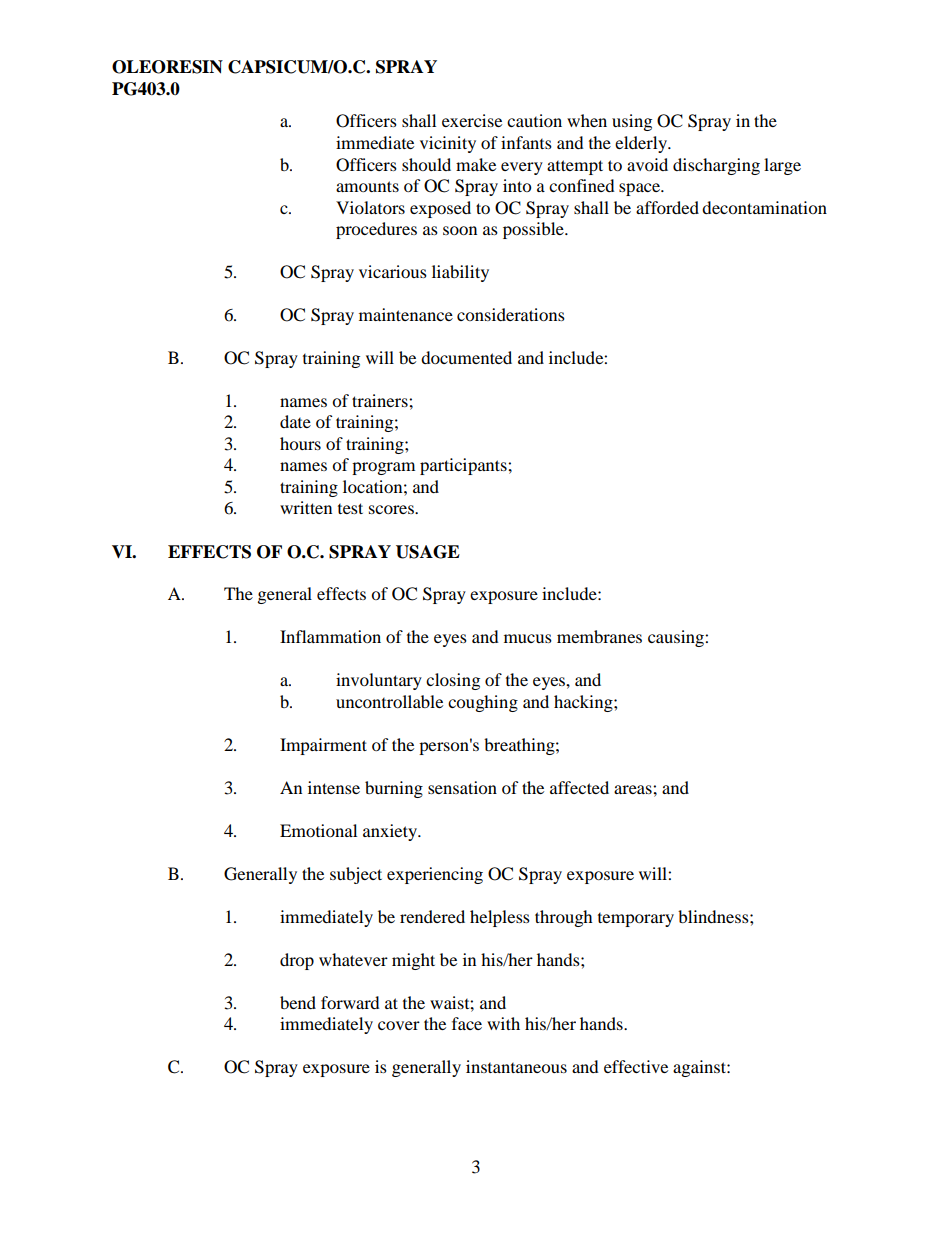 The image size is (952, 1233). Describe the element at coordinates (367, 186) in the image. I see `amounts` at that location.
